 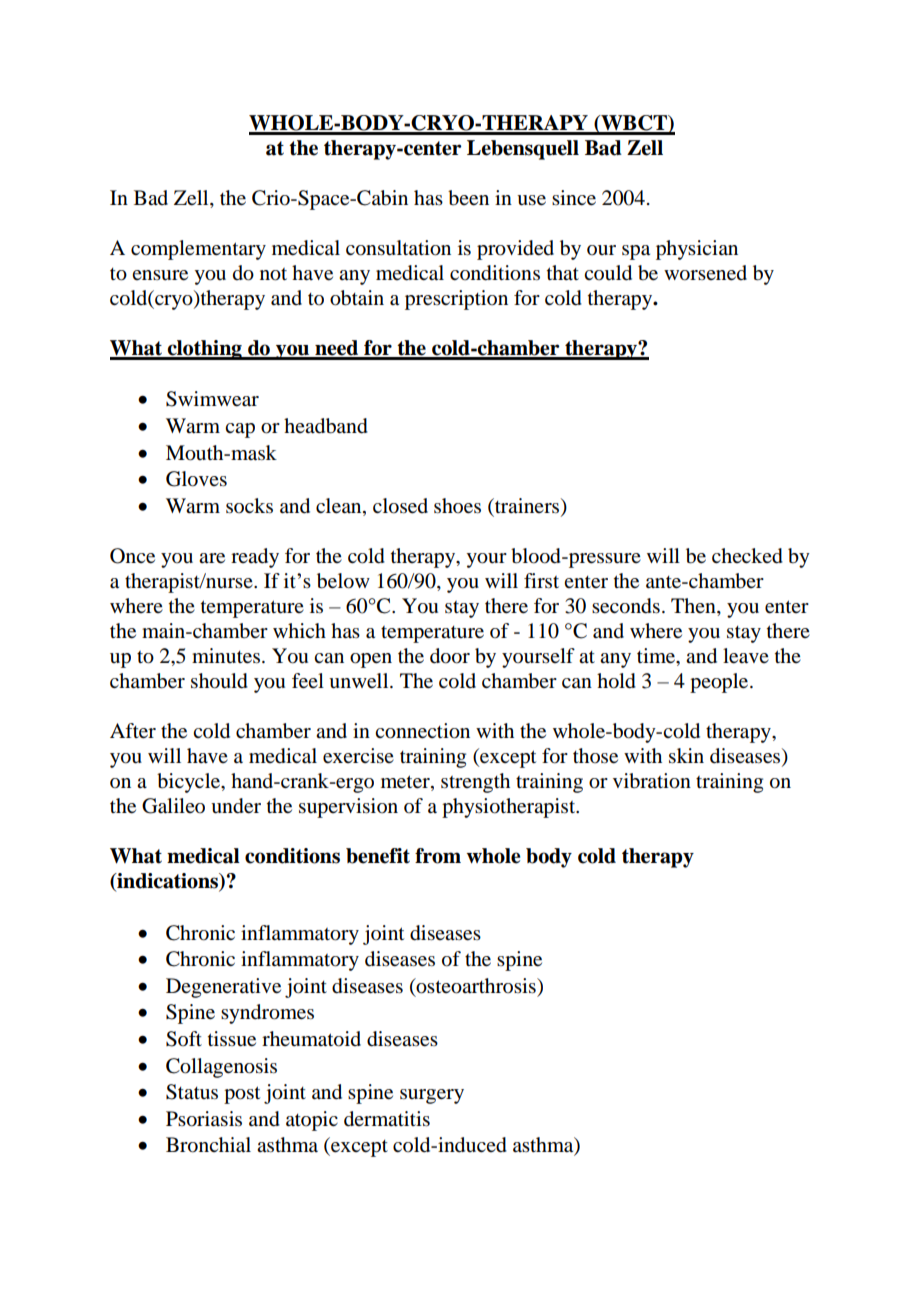 What do you see at coordinates (468, 198) in the document?
I see `been` at bounding box center [468, 198].
